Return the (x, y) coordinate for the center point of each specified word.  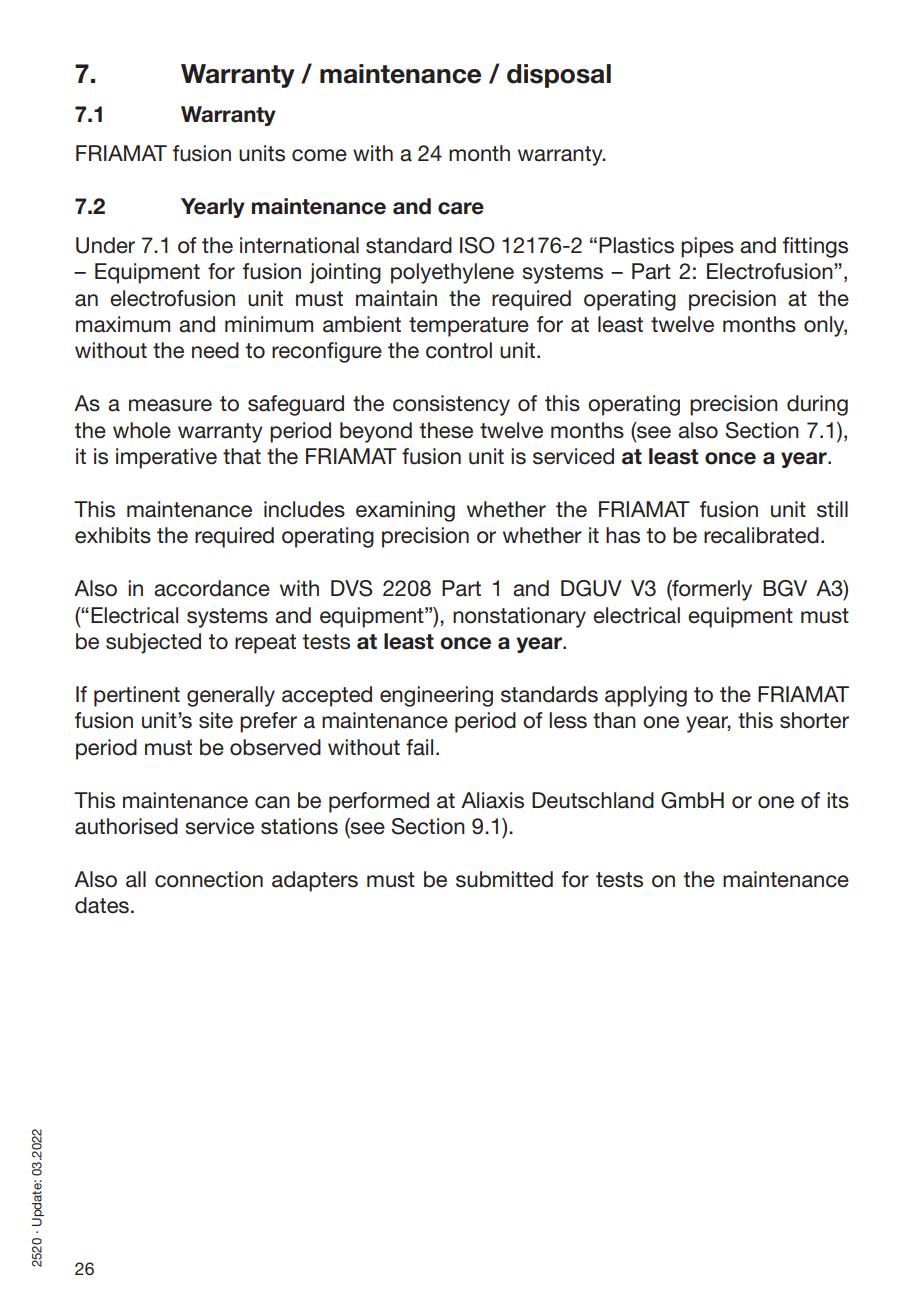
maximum (123, 324)
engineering (436, 696)
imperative (166, 458)
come (319, 155)
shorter (814, 720)
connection (209, 879)
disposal (559, 76)
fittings (815, 247)
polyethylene (452, 273)
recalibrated (761, 535)
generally (231, 696)
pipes (707, 247)
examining (405, 511)
